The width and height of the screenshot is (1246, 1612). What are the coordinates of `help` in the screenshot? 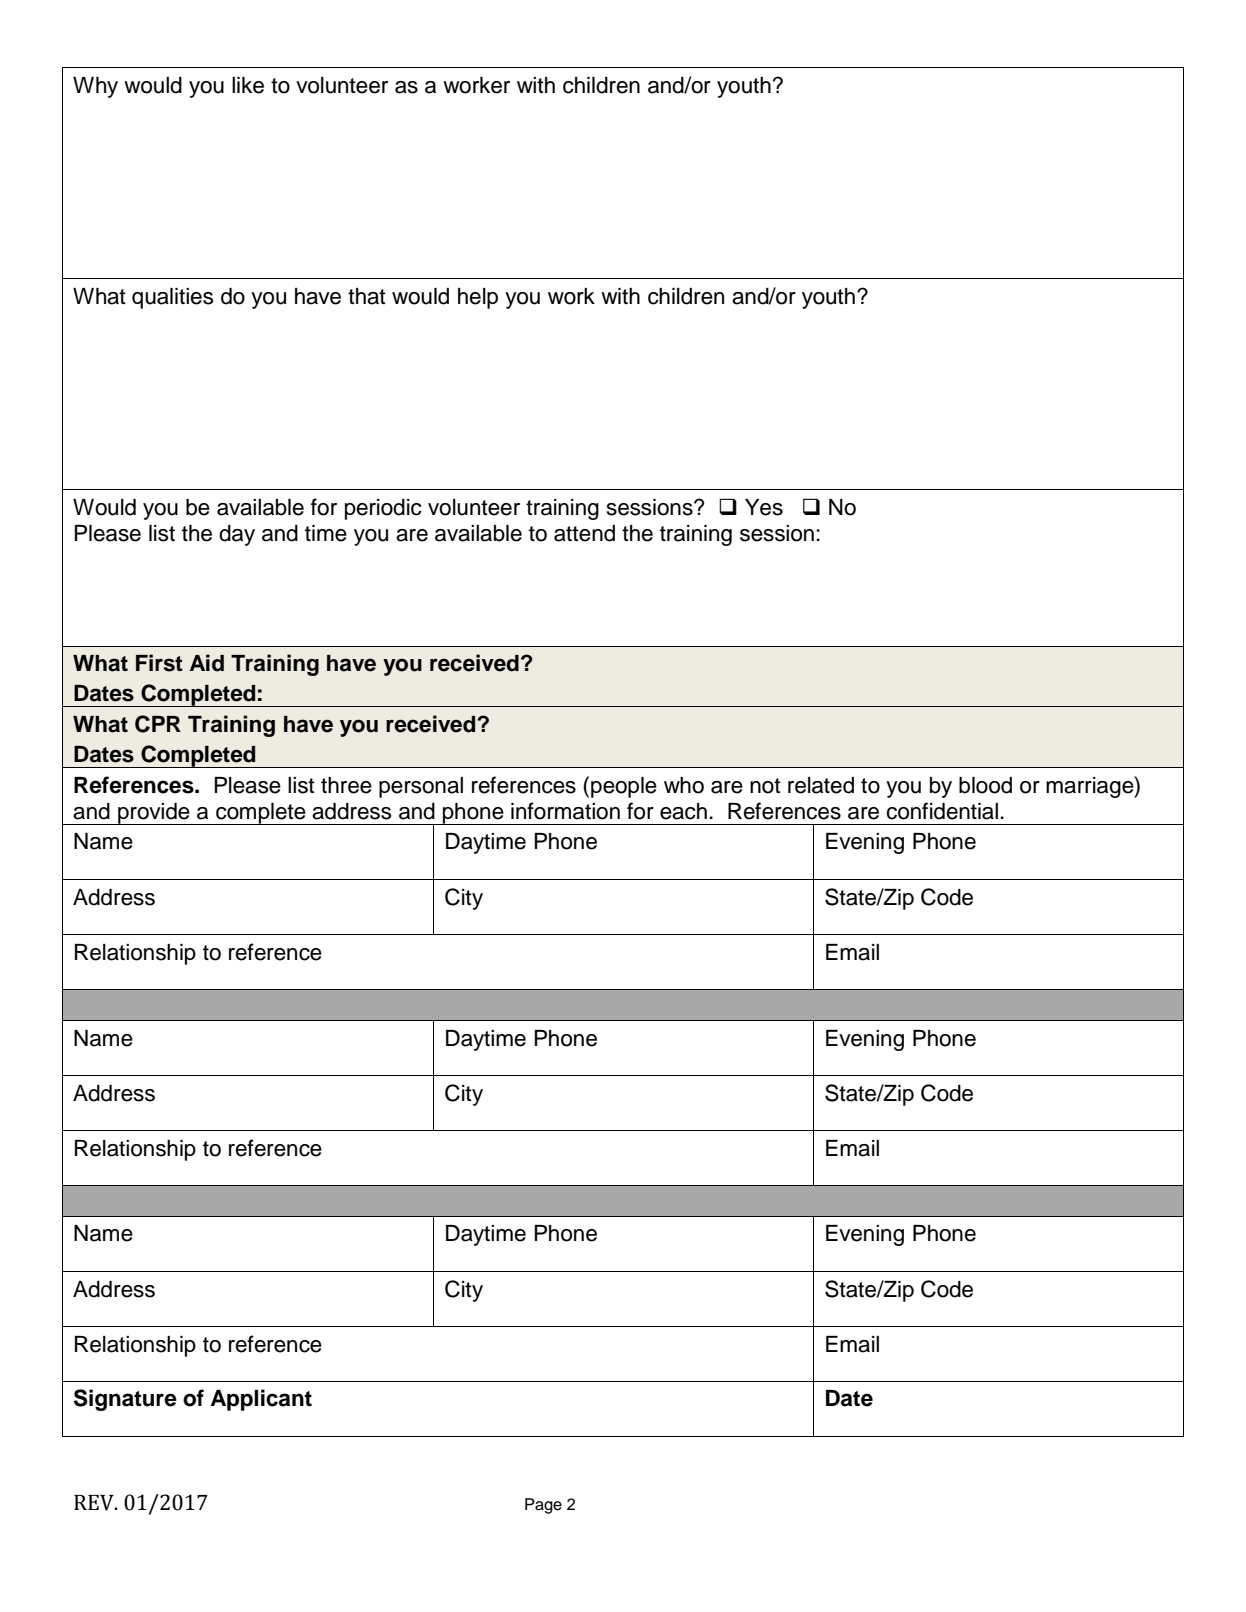 It's located at (478, 298).
